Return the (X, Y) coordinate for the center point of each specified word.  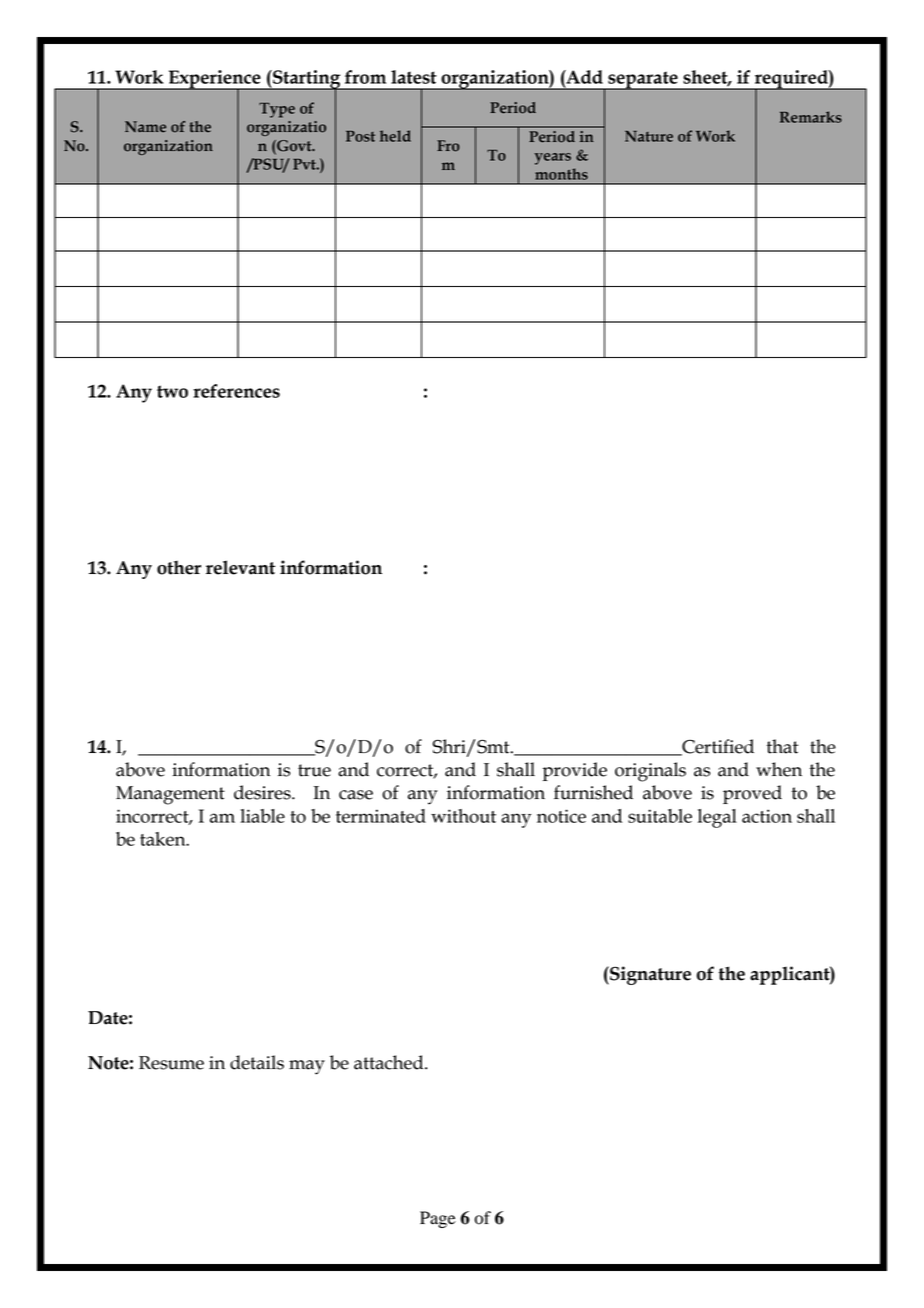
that (782, 746)
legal (717, 818)
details (257, 1062)
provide (575, 771)
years (552, 159)
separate (643, 81)
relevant (240, 567)
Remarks (811, 117)
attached (390, 1062)
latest (414, 77)
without (463, 816)
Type (277, 110)
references (236, 391)
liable (262, 816)
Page (438, 1219)
